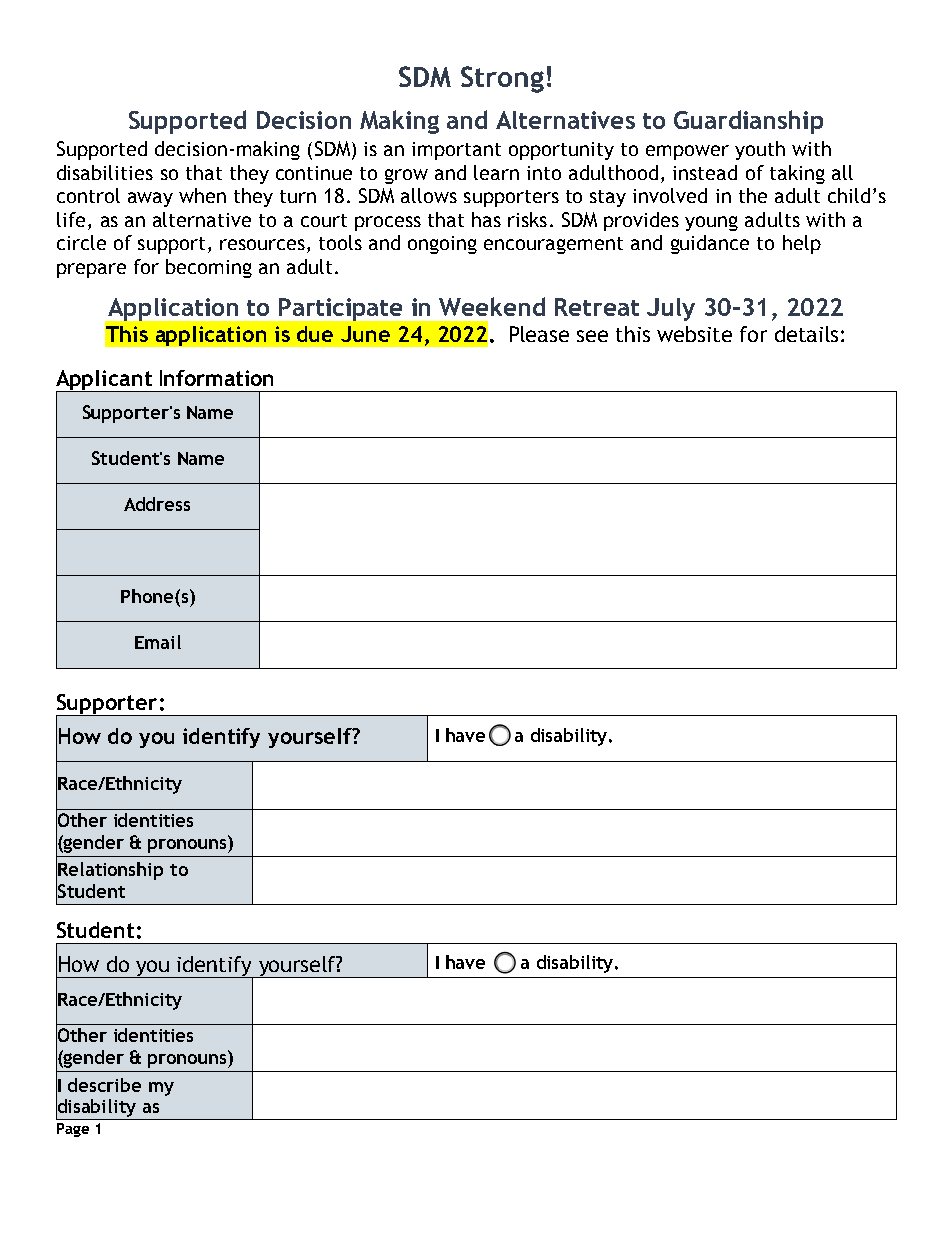 The width and height of the screenshot is (952, 1233). Describe the element at coordinates (158, 642) in the screenshot. I see `Email` at that location.
